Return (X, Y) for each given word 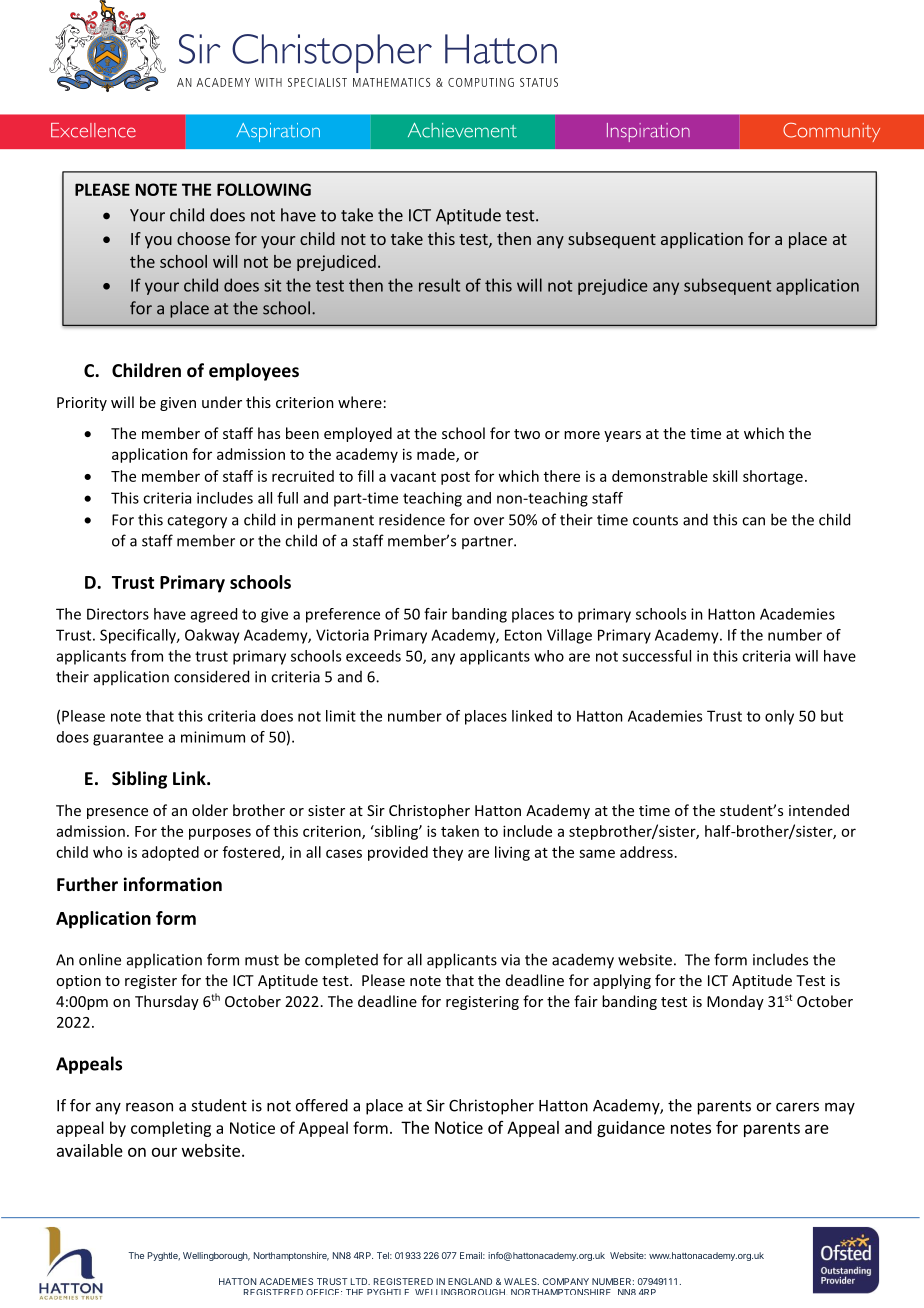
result (439, 285)
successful (656, 656)
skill (725, 476)
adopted (170, 853)
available (90, 1150)
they (448, 853)
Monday (735, 1002)
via (510, 960)
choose (203, 238)
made (437, 455)
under (222, 402)
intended (819, 810)
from (147, 656)
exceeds (373, 656)
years (622, 436)
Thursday (167, 1002)
